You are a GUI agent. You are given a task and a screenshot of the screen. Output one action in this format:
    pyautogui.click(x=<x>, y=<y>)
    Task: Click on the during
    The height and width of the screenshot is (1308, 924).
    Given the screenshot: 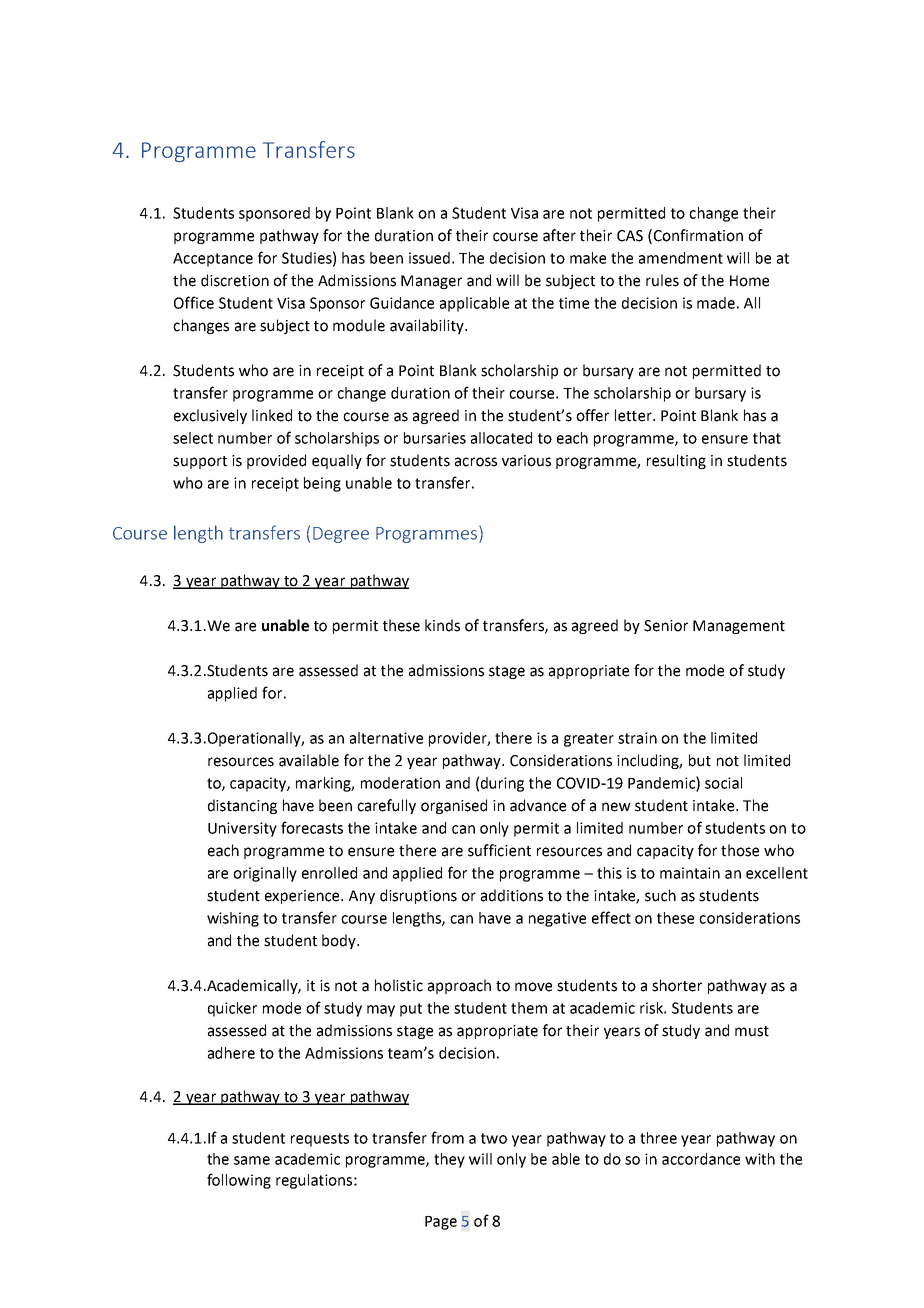 What is the action you would take?
    pyautogui.click(x=502, y=784)
